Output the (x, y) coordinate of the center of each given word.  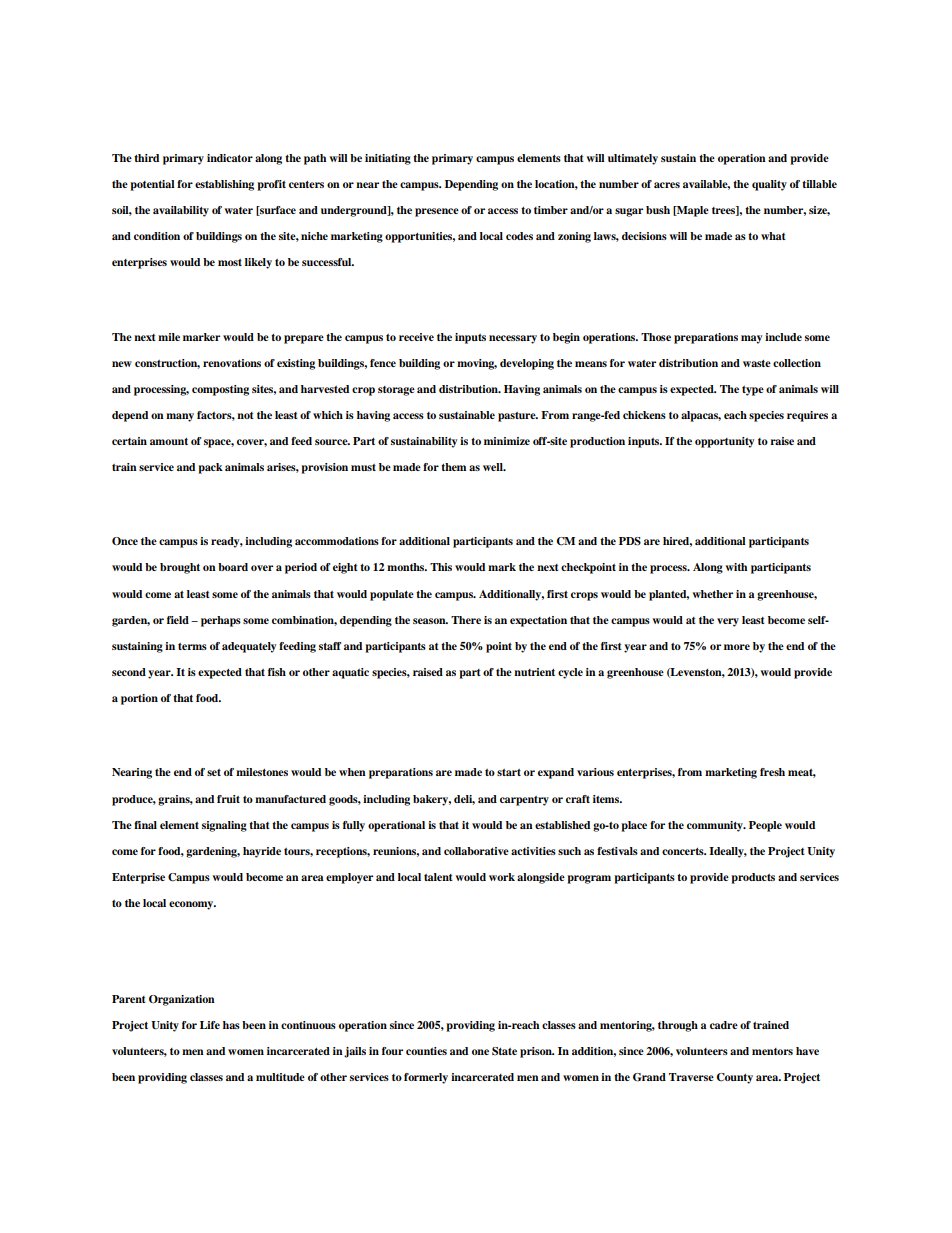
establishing (224, 185)
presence (437, 212)
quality (769, 185)
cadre (724, 1025)
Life (210, 1025)
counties (426, 1051)
